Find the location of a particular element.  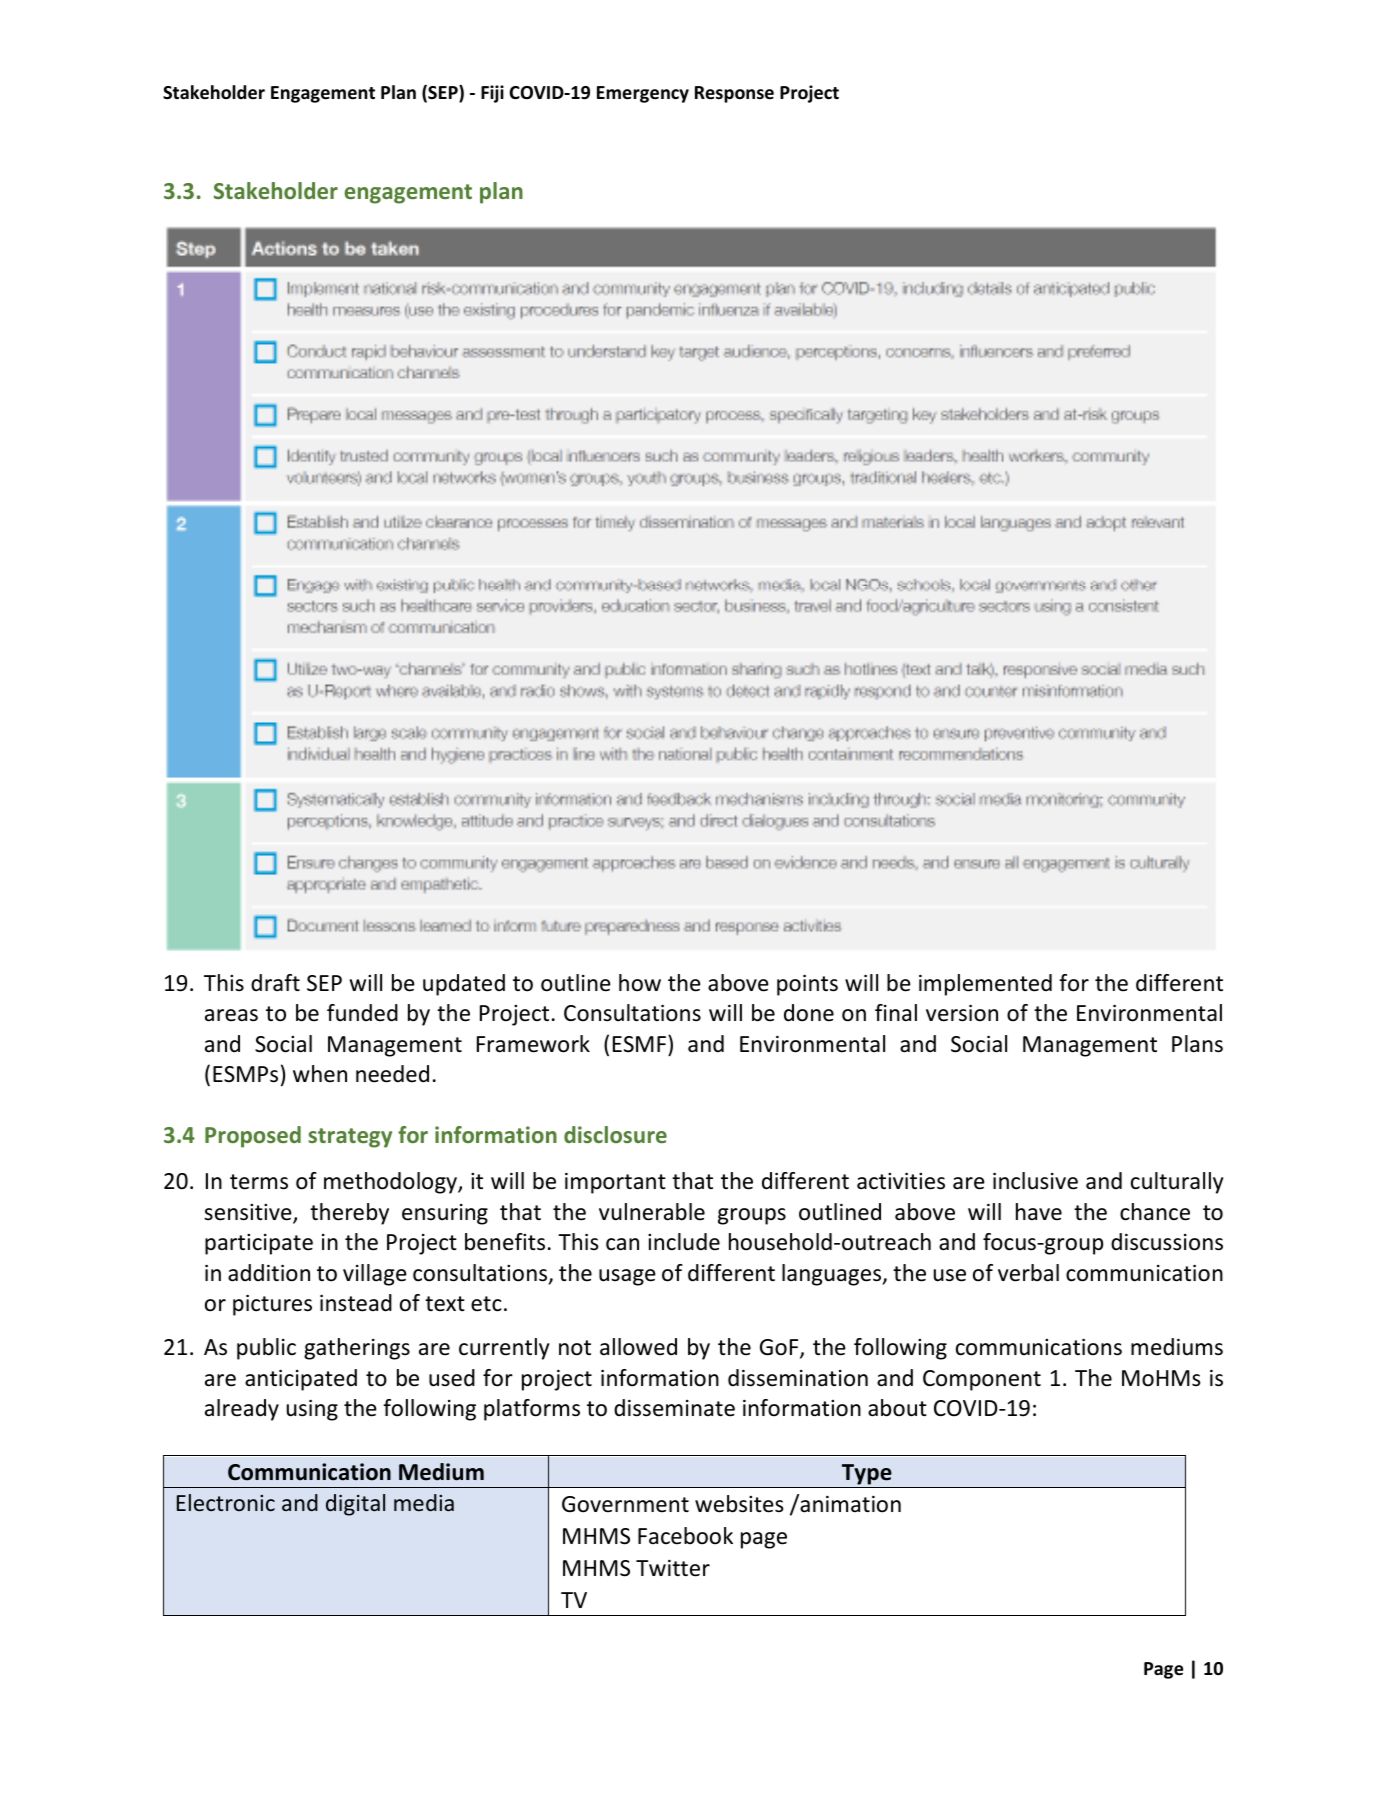

Response is located at coordinates (734, 94).
